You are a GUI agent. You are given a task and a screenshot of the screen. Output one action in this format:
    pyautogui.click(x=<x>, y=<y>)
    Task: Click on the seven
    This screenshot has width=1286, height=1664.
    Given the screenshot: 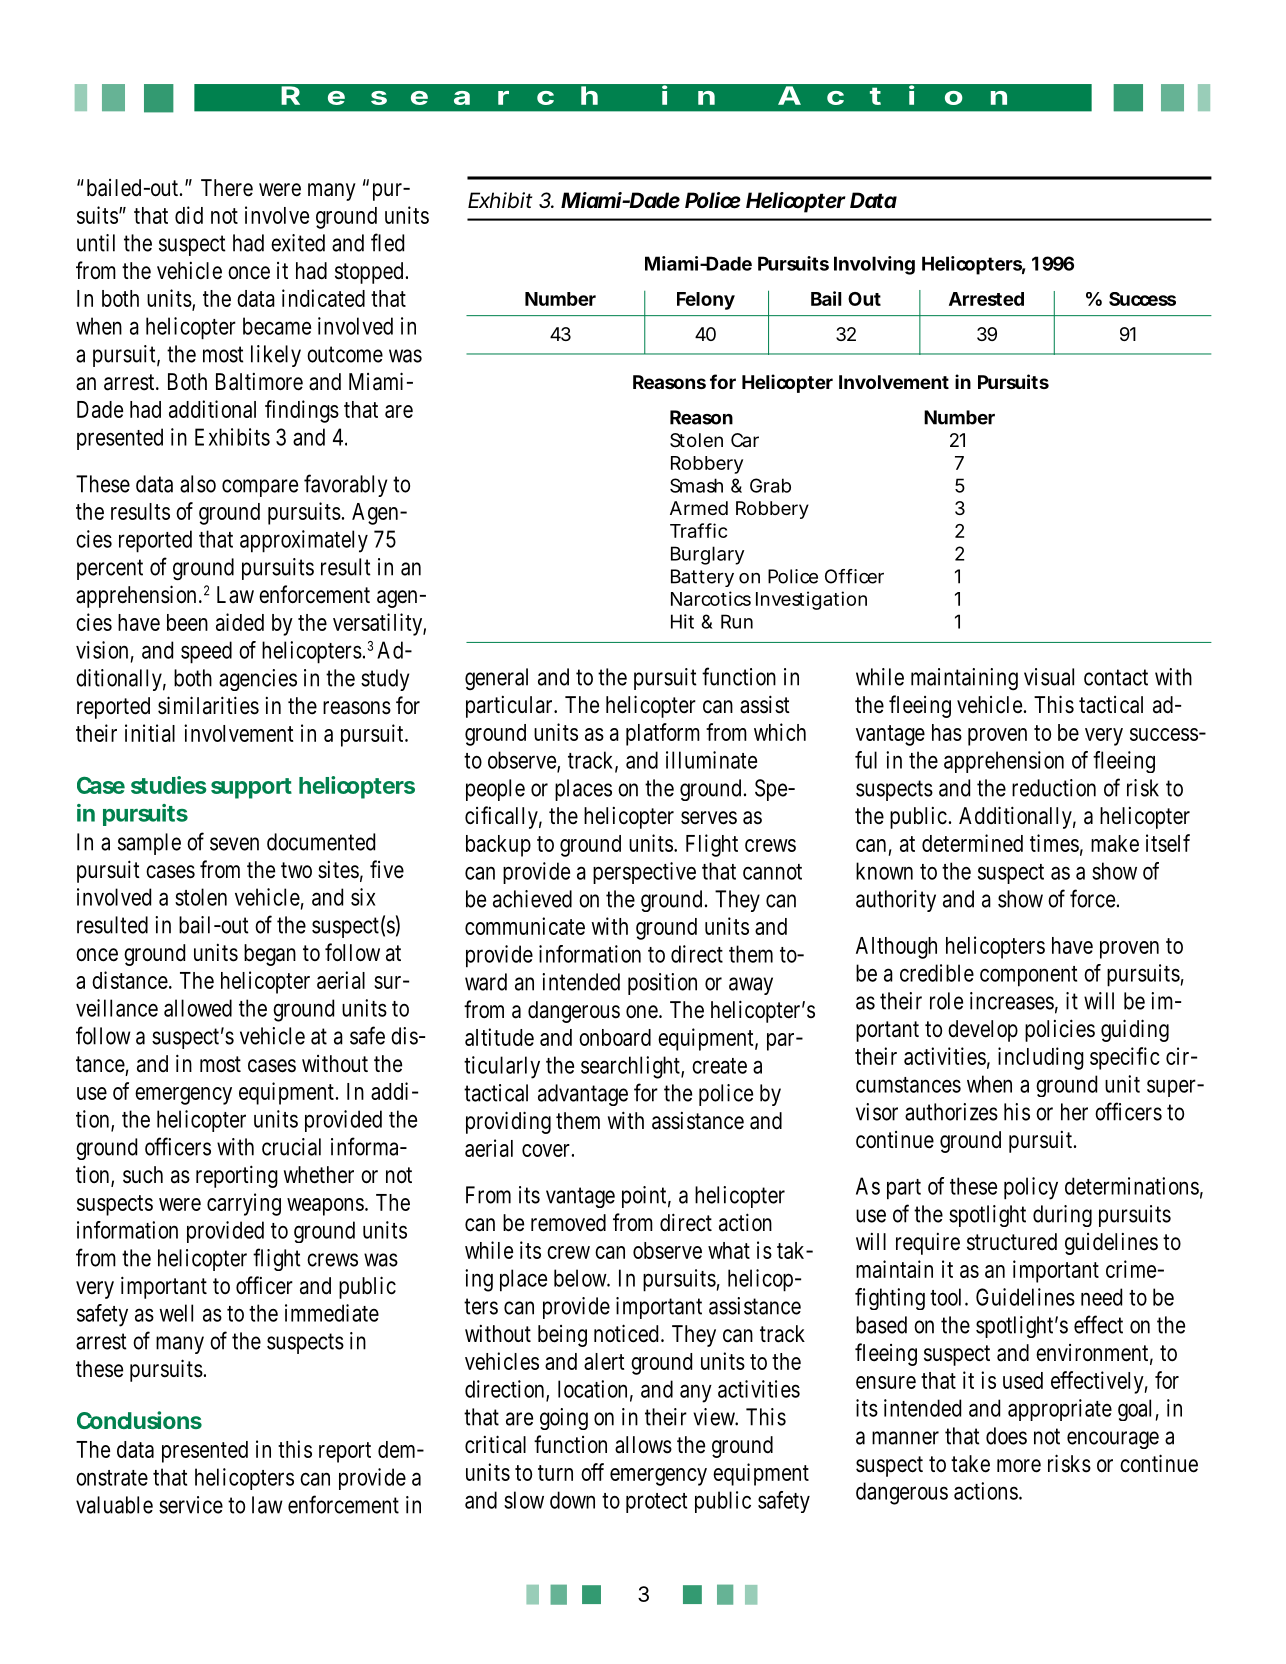 What is the action you would take?
    pyautogui.click(x=234, y=844)
